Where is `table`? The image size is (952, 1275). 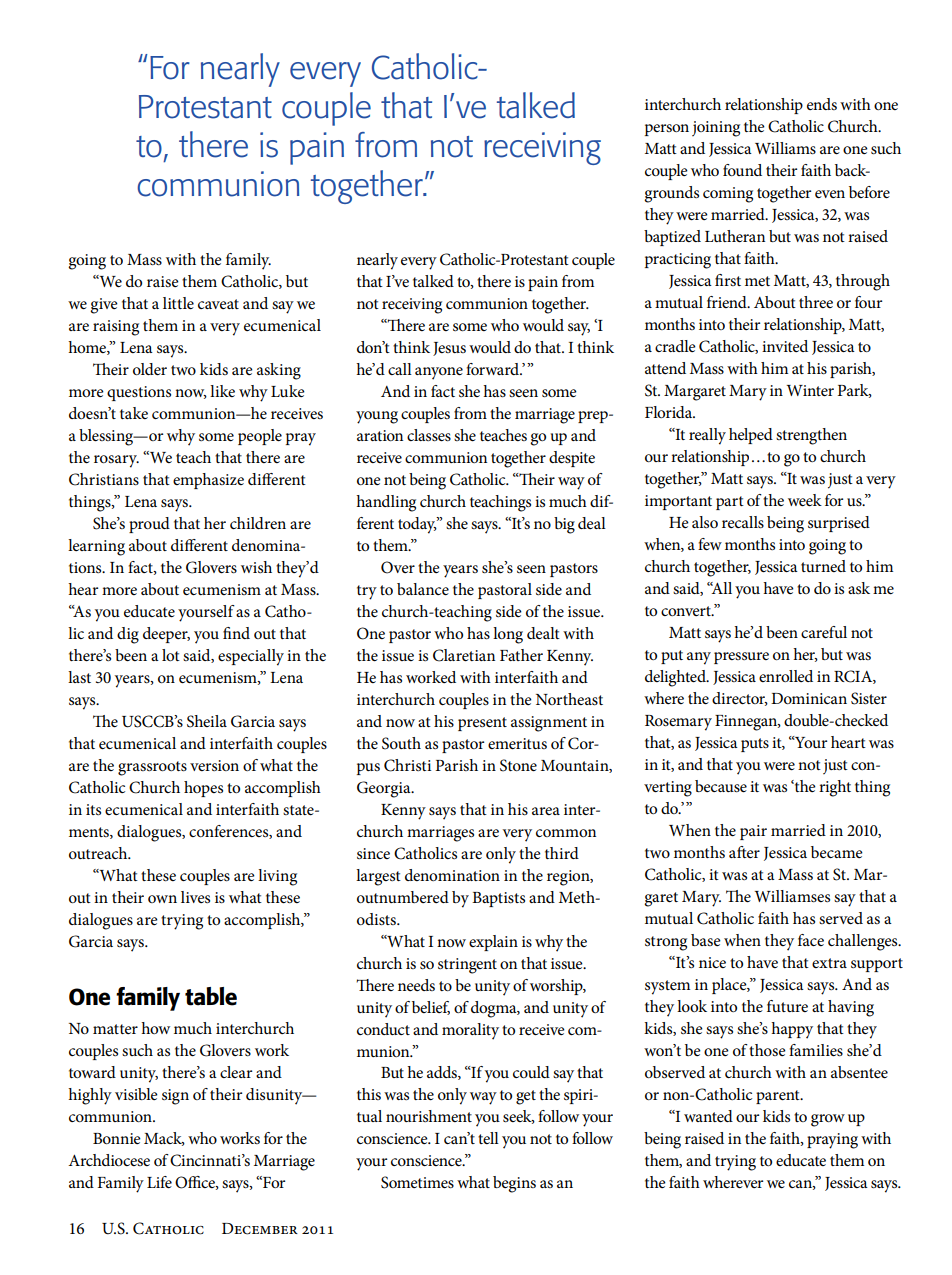
table is located at coordinates (211, 996).
